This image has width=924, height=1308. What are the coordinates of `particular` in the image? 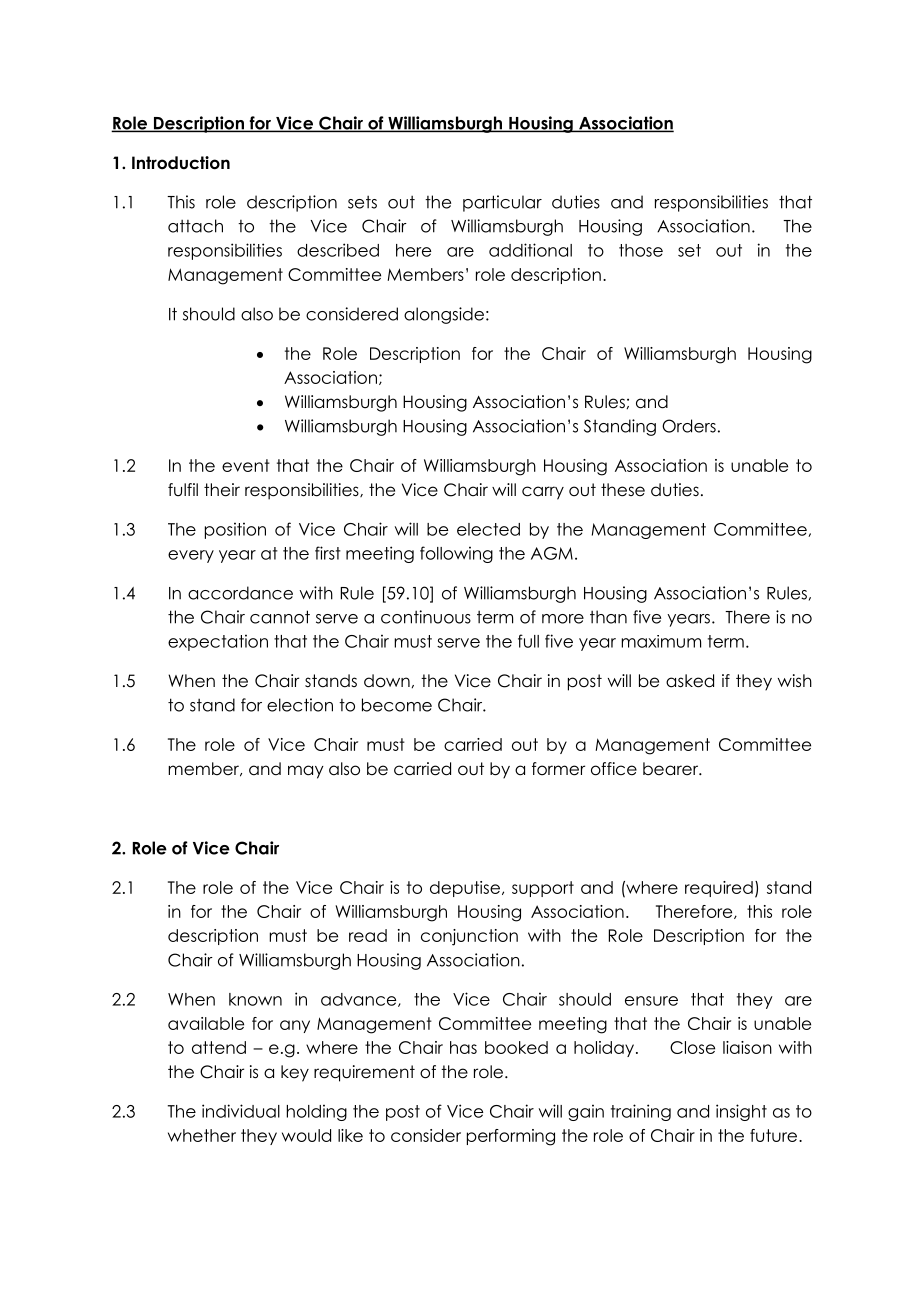 It's located at (502, 203).
